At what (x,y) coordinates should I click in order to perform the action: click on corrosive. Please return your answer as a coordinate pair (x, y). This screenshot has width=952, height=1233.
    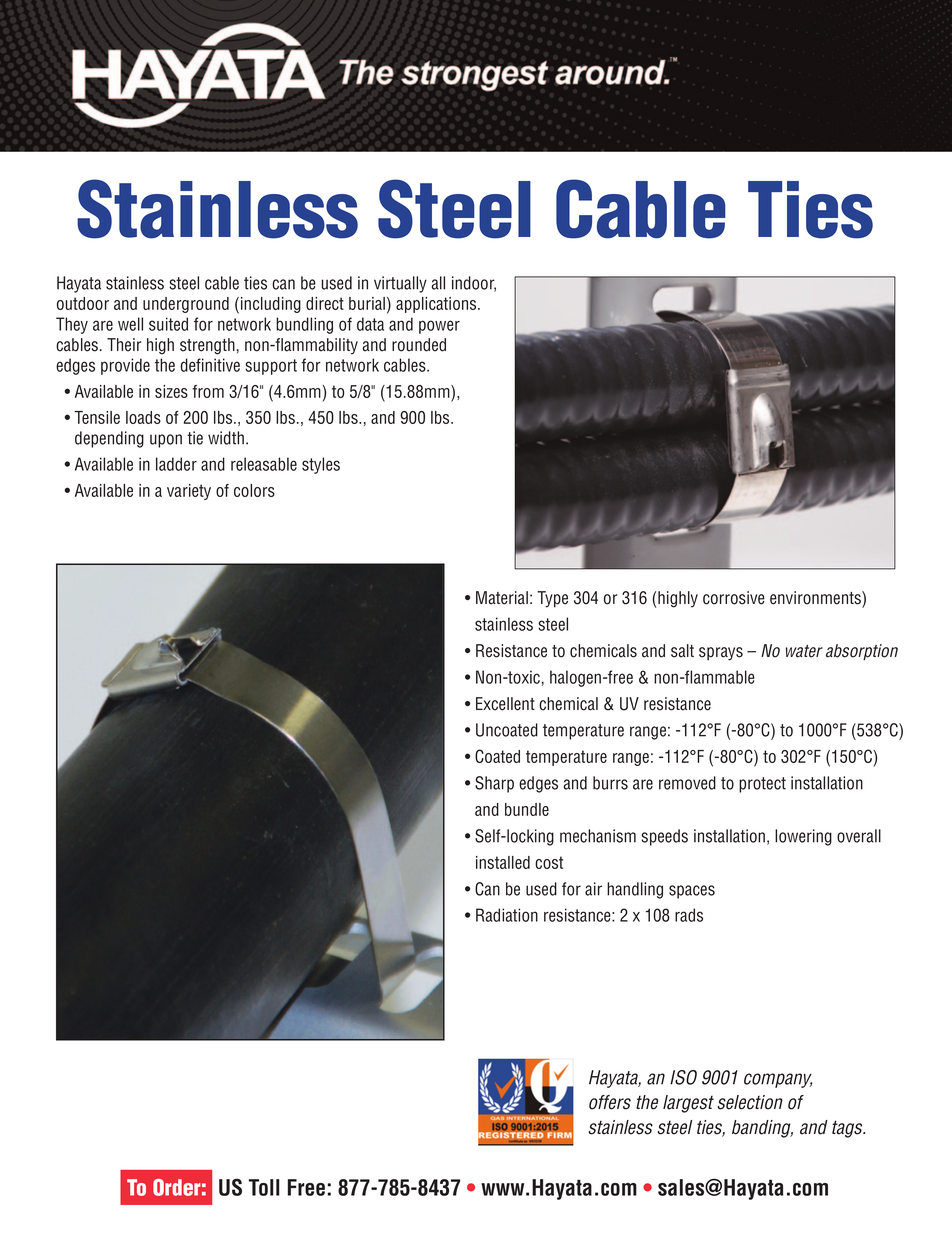
    Looking at the image, I should click on (734, 598).
